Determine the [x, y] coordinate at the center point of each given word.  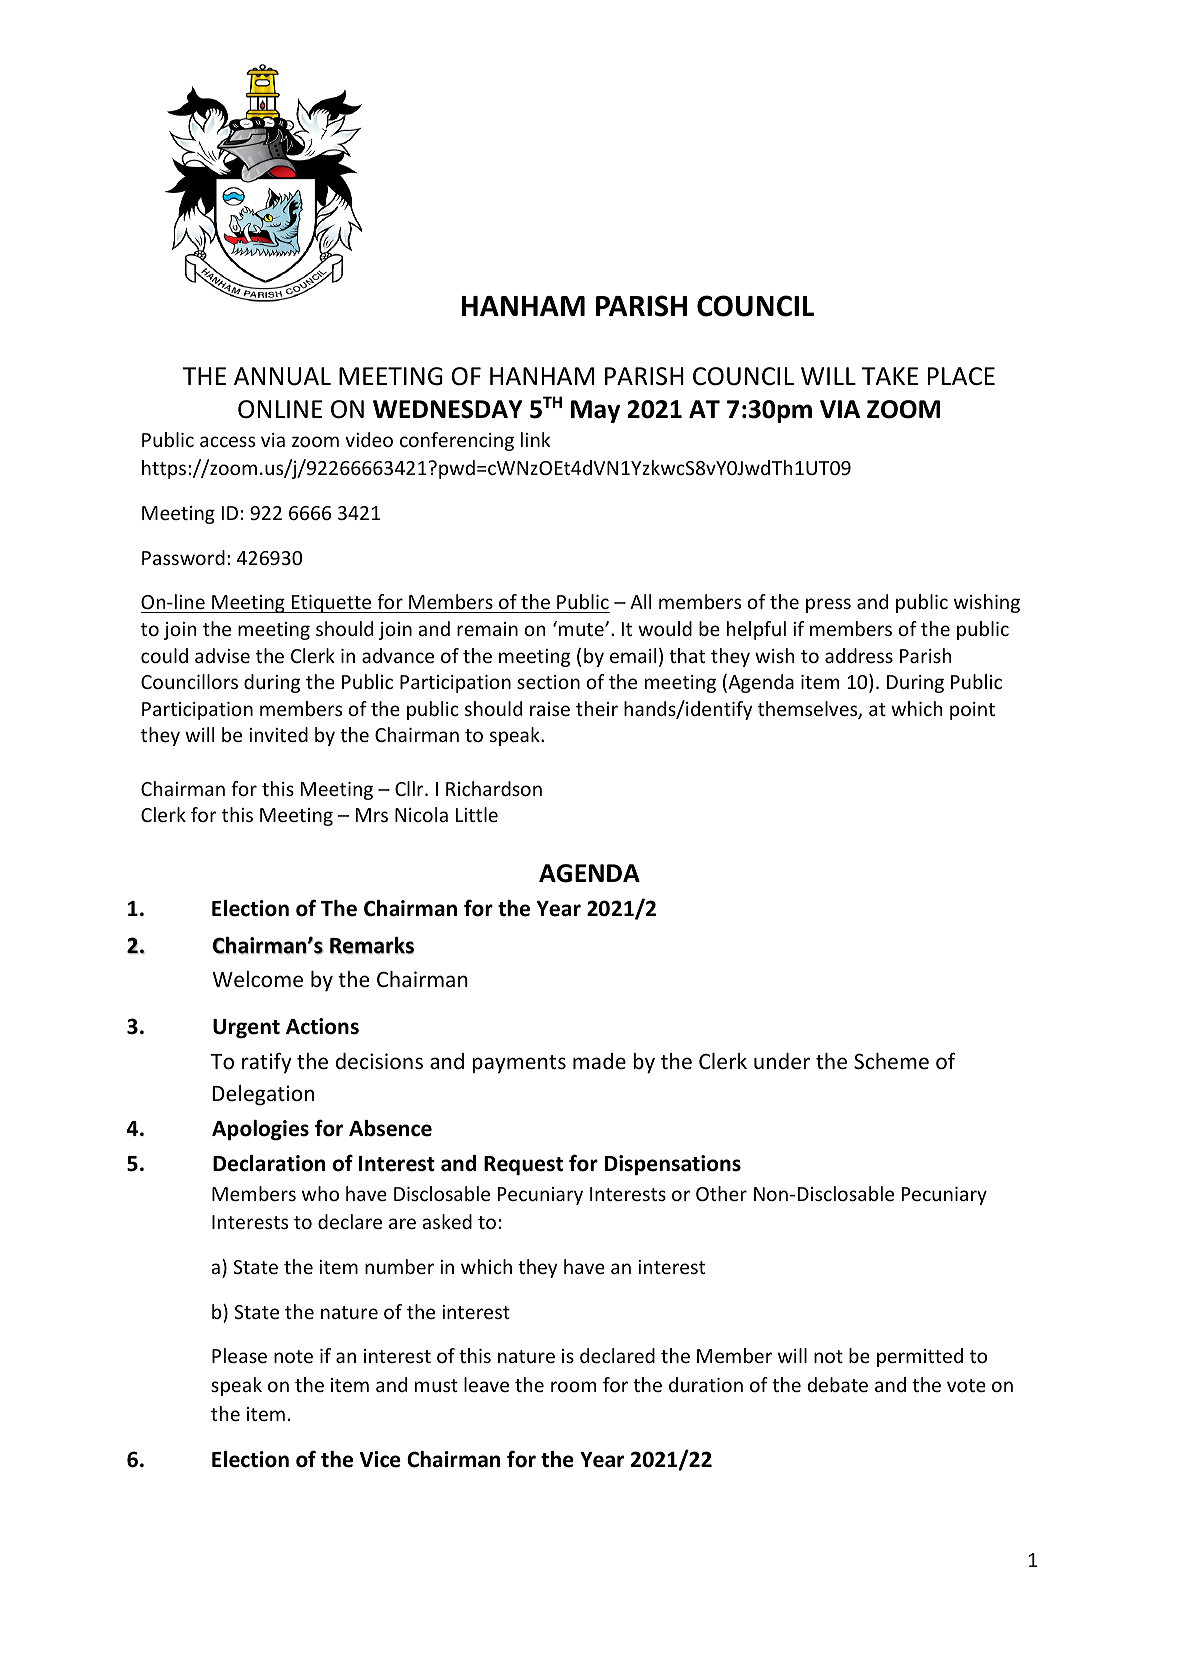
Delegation [263, 1095]
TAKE [890, 376]
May [595, 411]
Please [239, 1355]
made [599, 1061]
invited [278, 734]
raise [550, 709]
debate [837, 1384]
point [972, 711]
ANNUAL [282, 376]
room [573, 1386]
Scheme [891, 1061]
